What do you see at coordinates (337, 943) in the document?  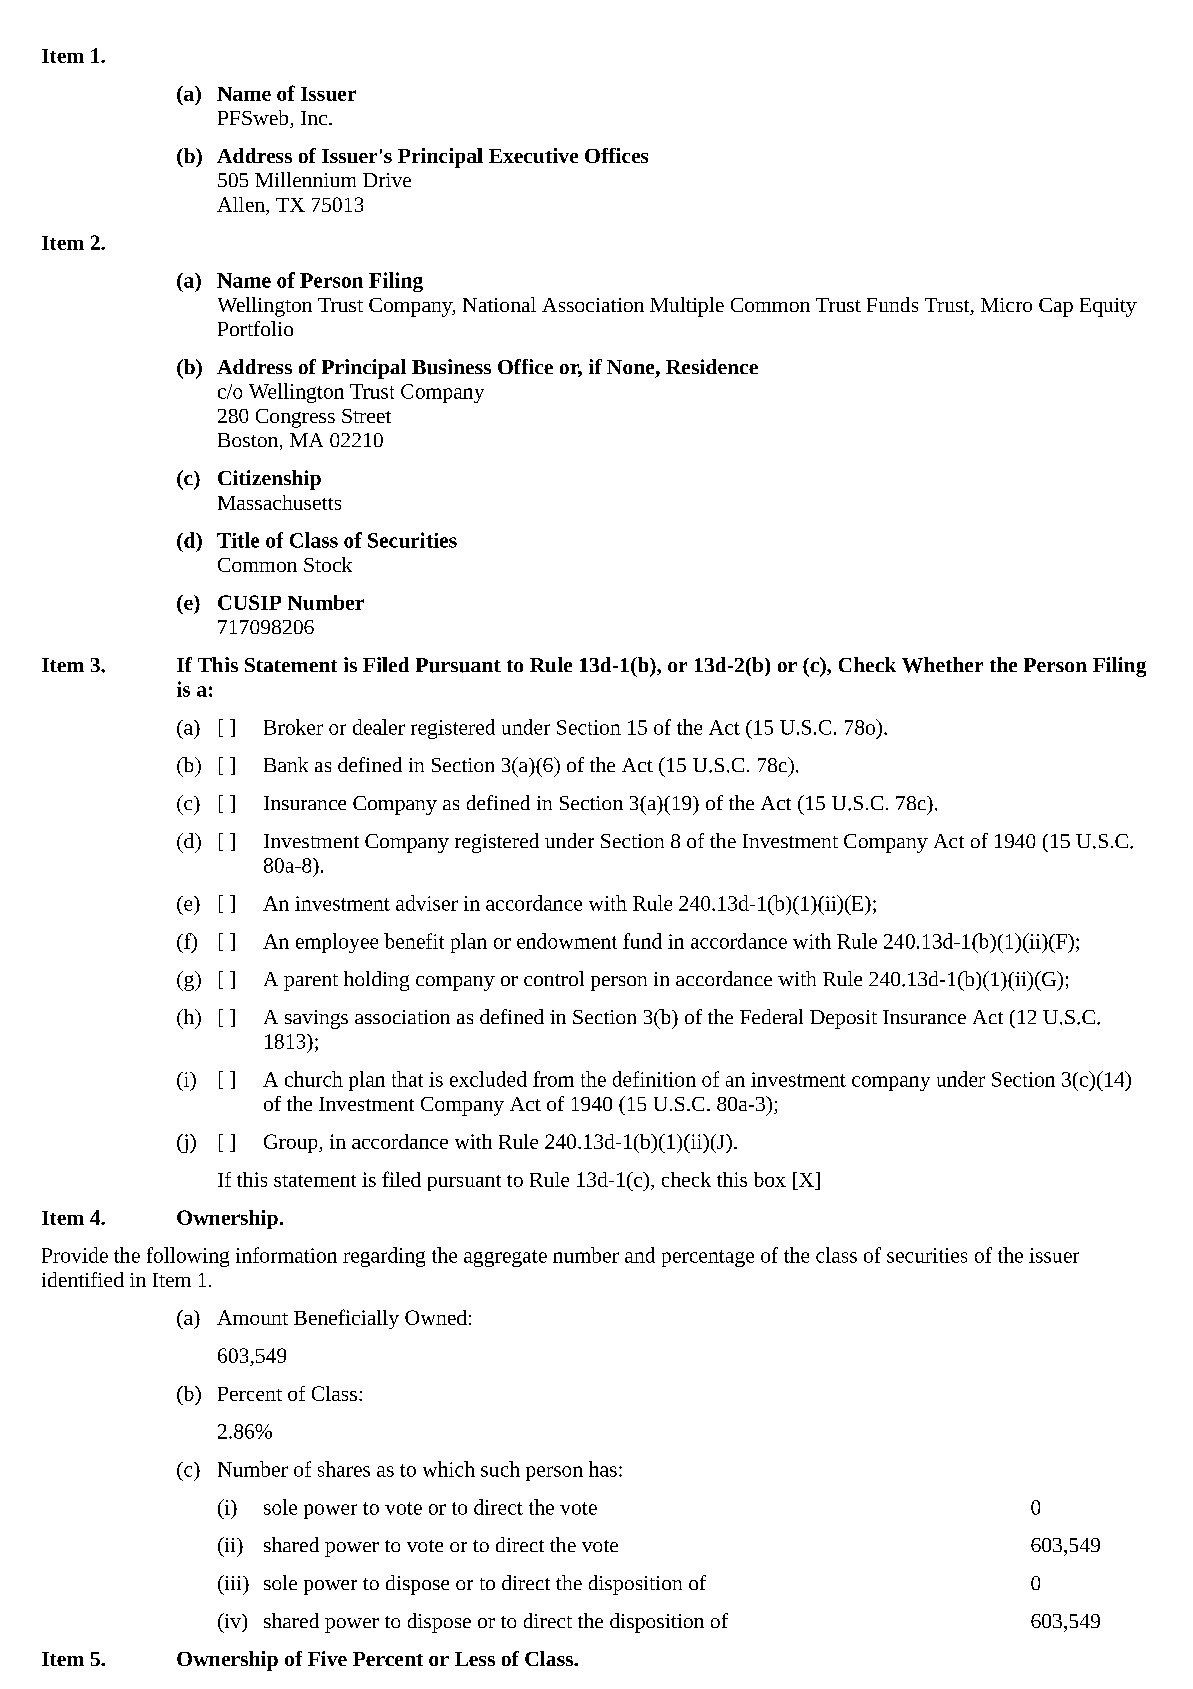 I see `employee` at bounding box center [337, 943].
